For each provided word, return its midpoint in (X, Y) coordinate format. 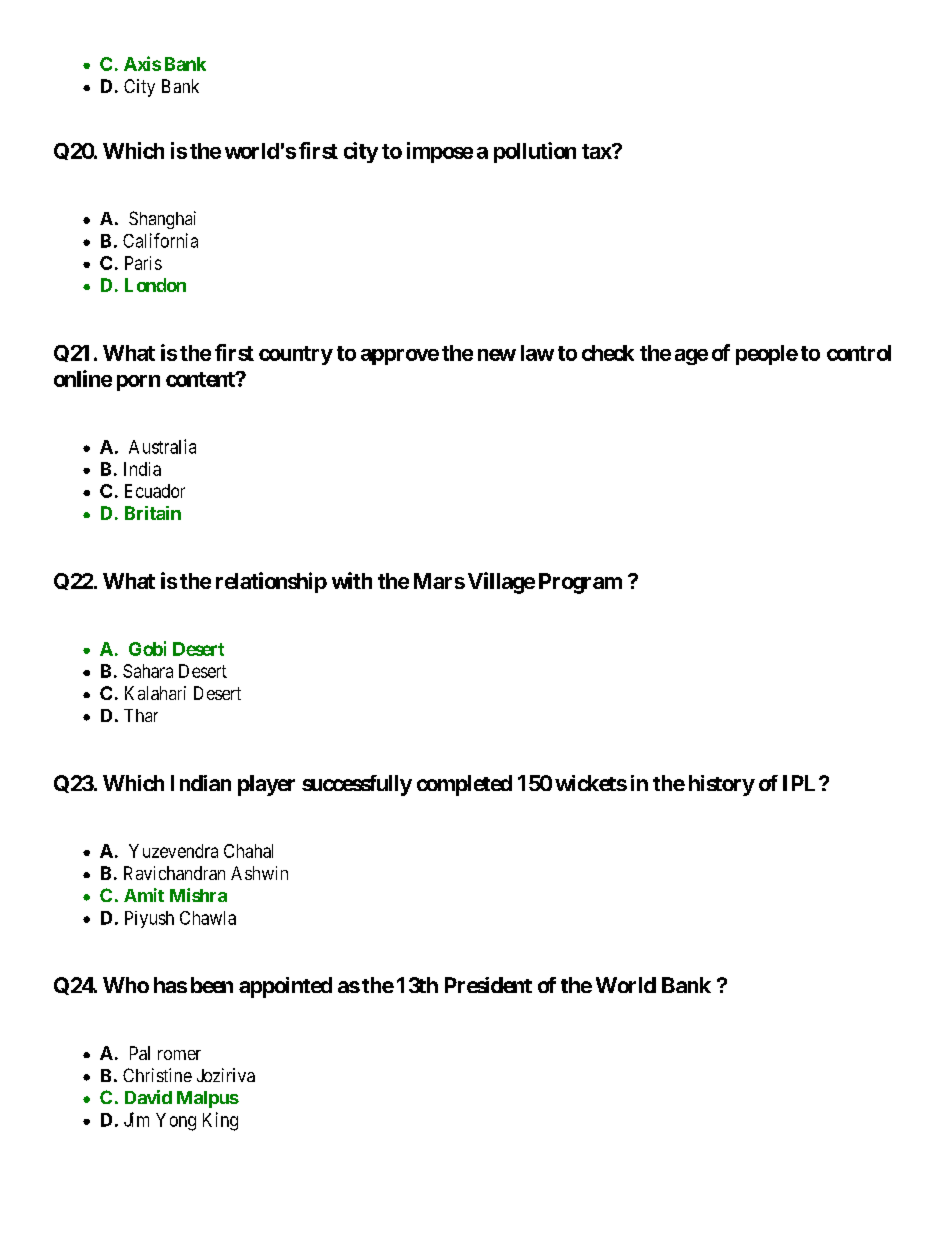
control (859, 353)
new (497, 355)
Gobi (147, 648)
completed (464, 785)
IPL (801, 783)
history (722, 785)
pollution (535, 152)
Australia (162, 446)
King (220, 1121)
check (608, 353)
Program (580, 583)
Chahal (248, 851)
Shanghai (162, 220)
